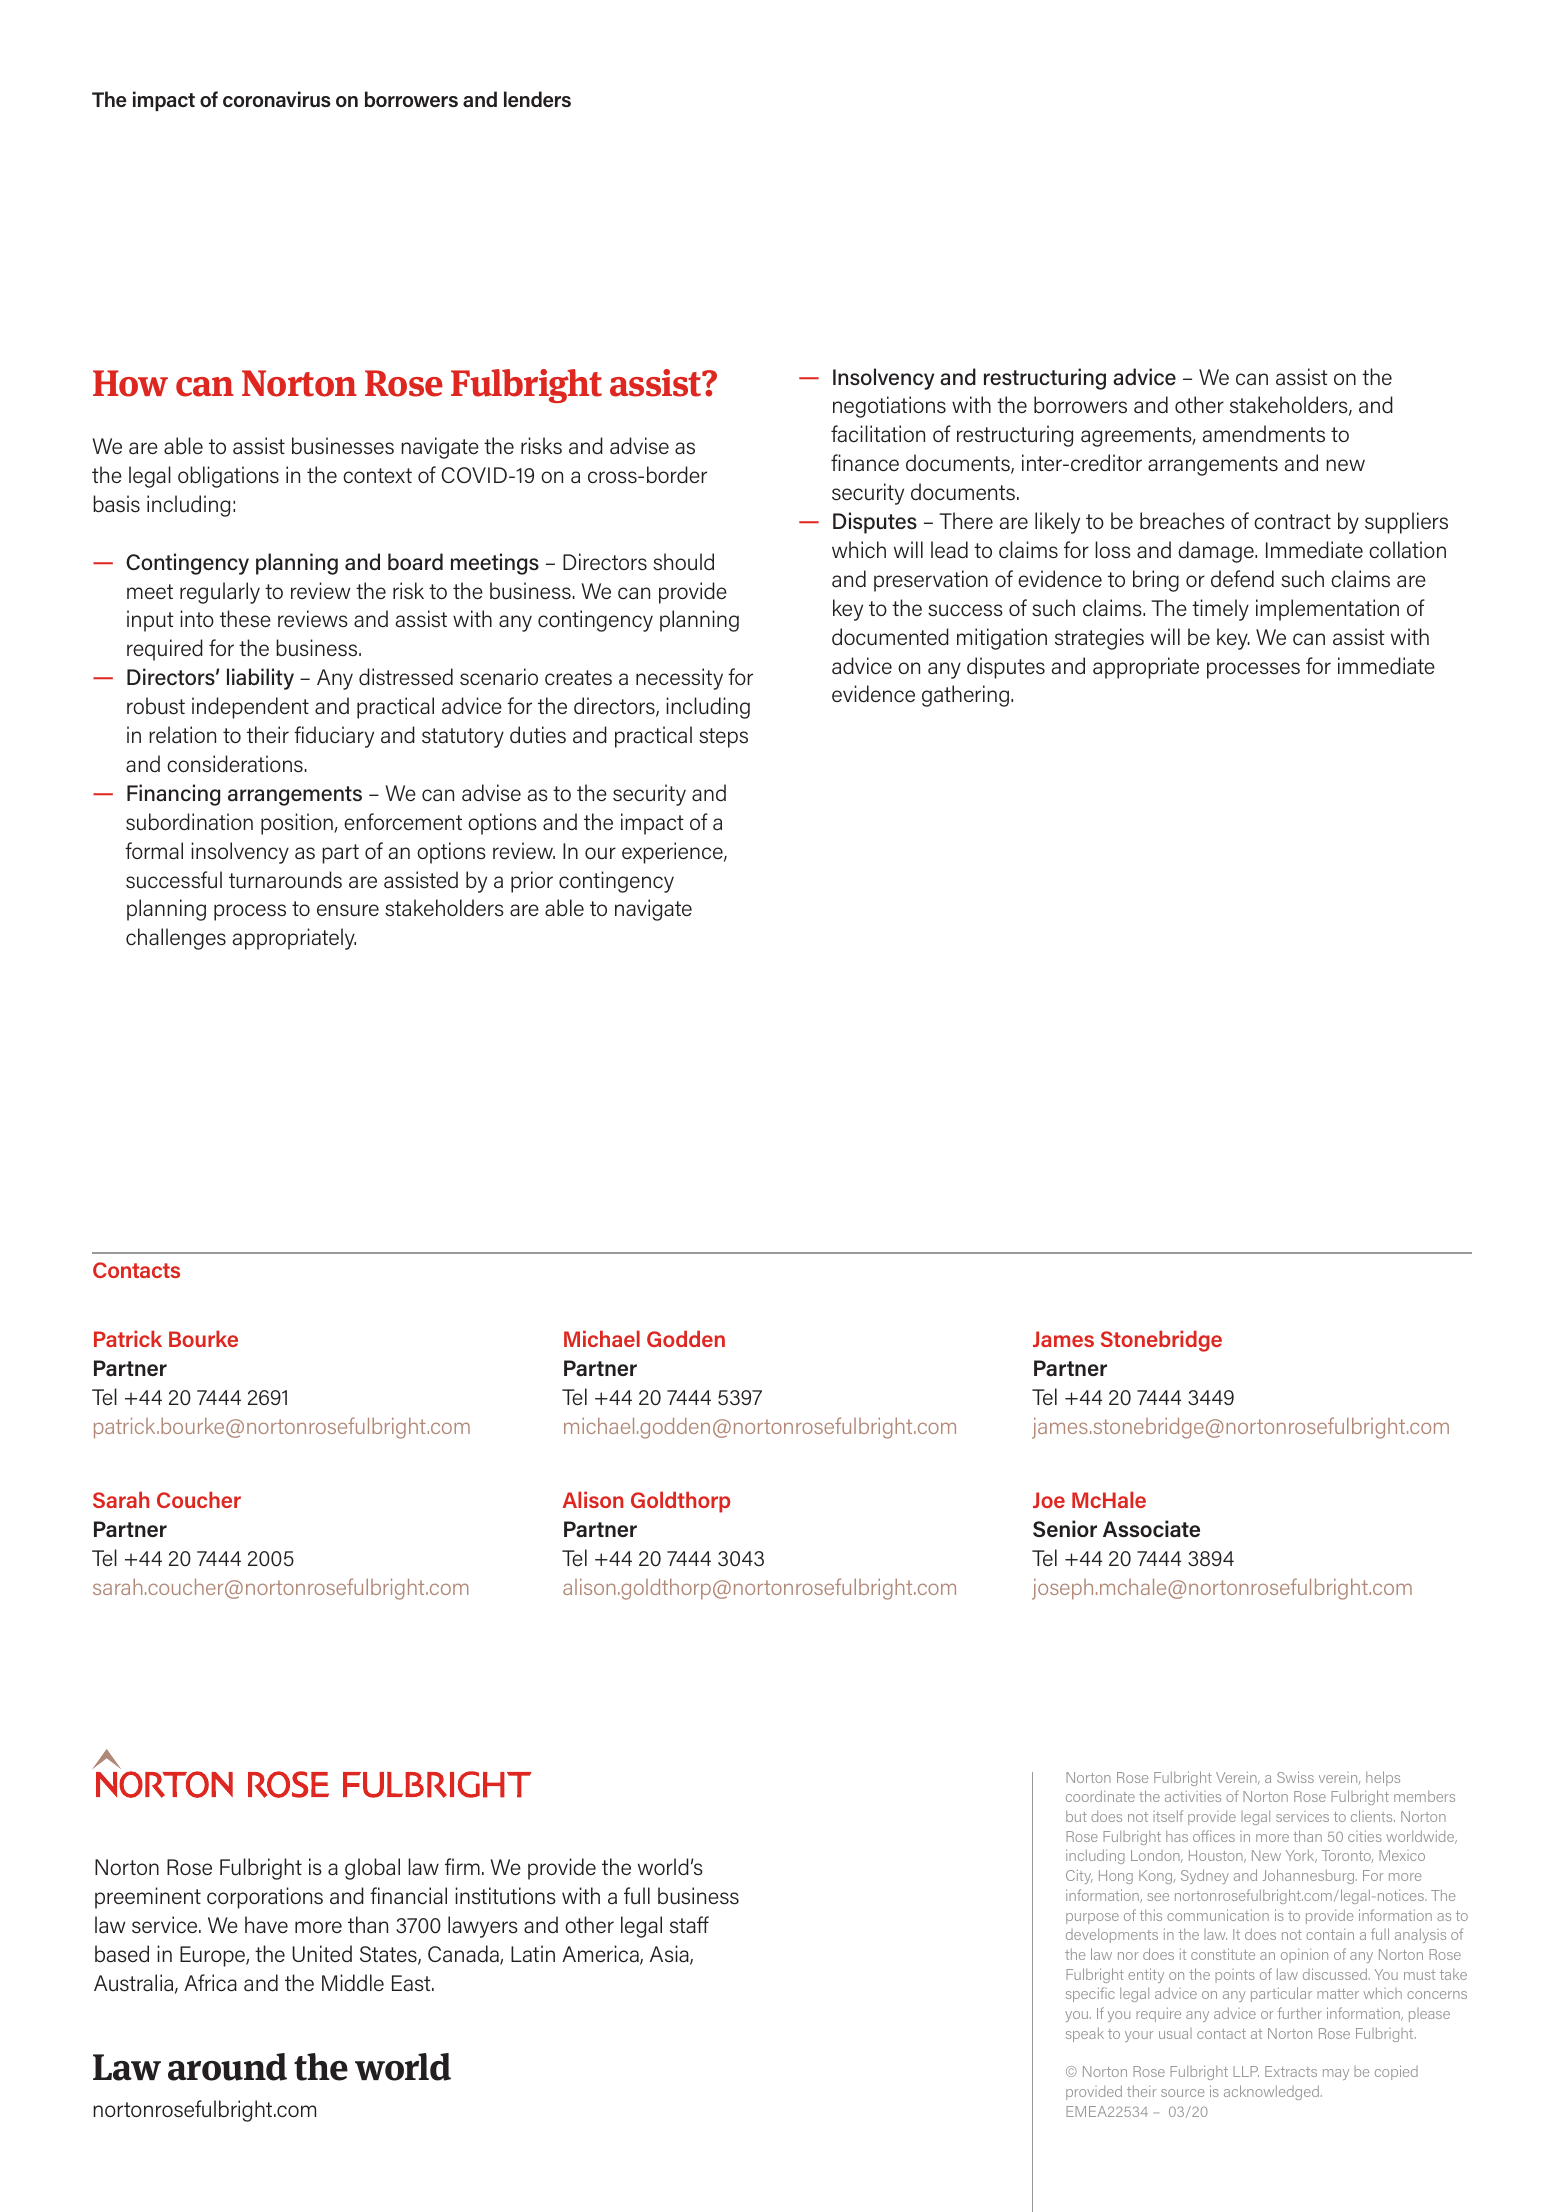 The height and width of the image is (2212, 1564). I want to click on Africa, so click(210, 1983).
